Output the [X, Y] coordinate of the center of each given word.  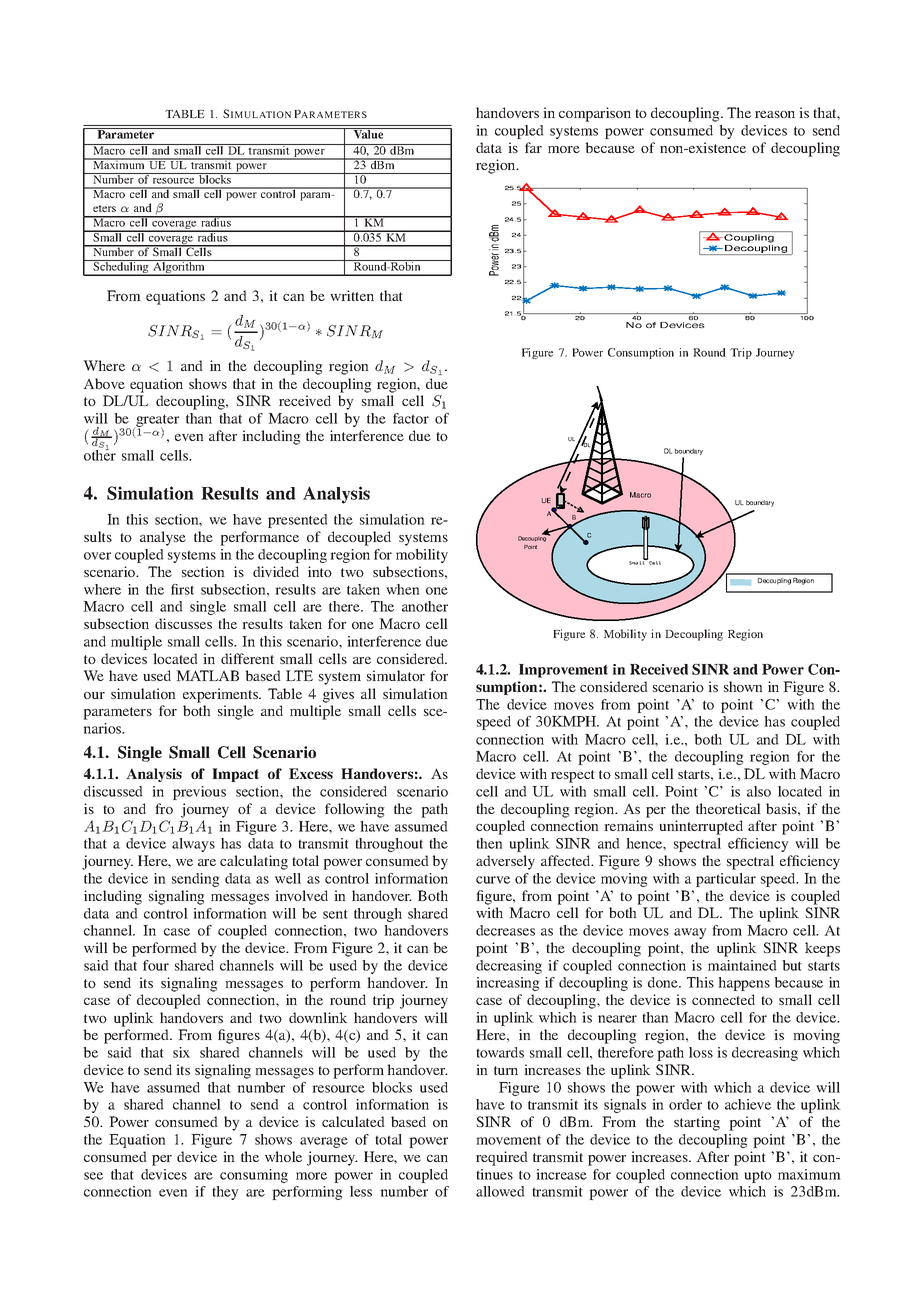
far [533, 147]
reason [775, 114]
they [225, 1193]
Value [369, 133]
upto [758, 1176]
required [502, 1158]
